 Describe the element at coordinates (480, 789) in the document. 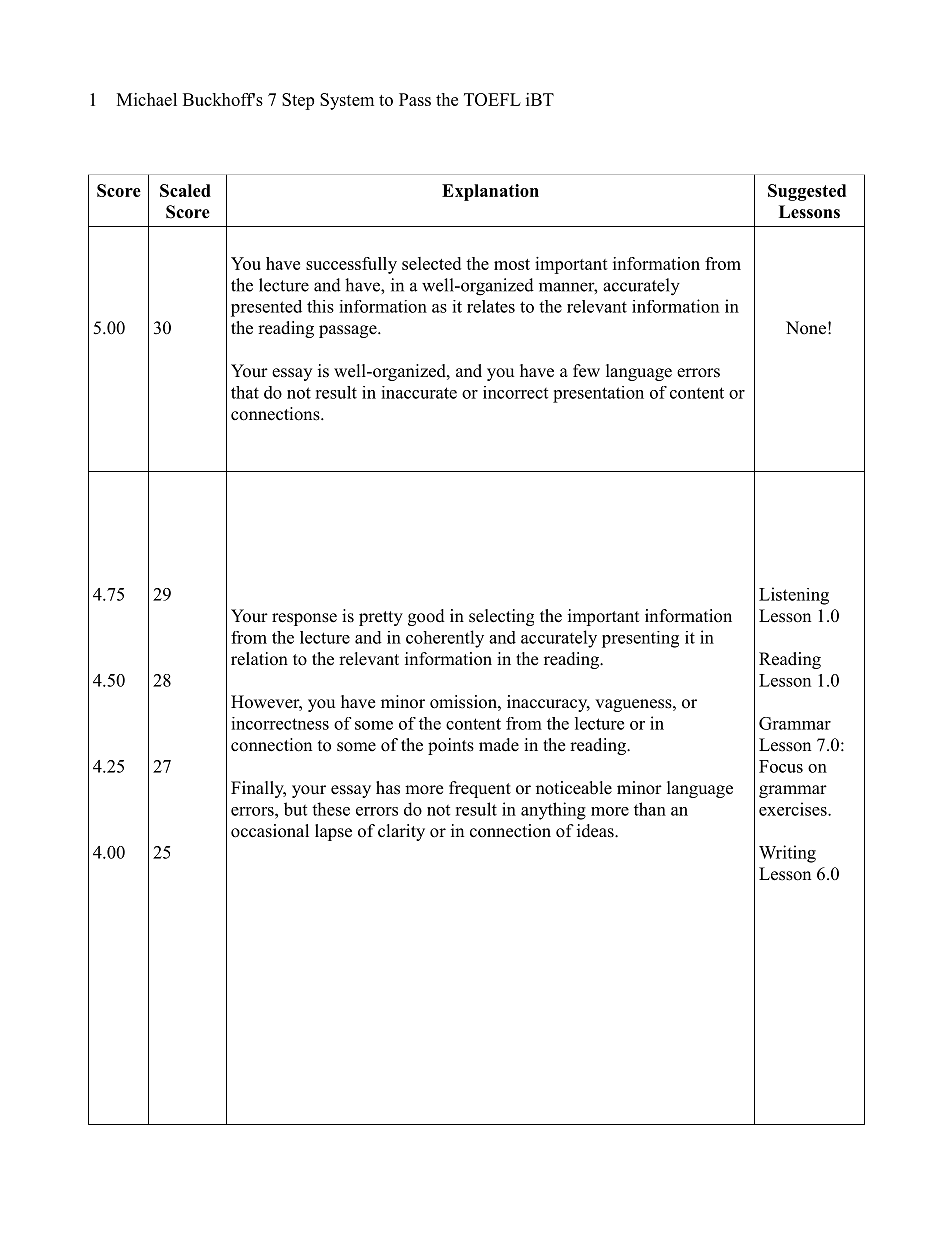

I see `frequent` at that location.
